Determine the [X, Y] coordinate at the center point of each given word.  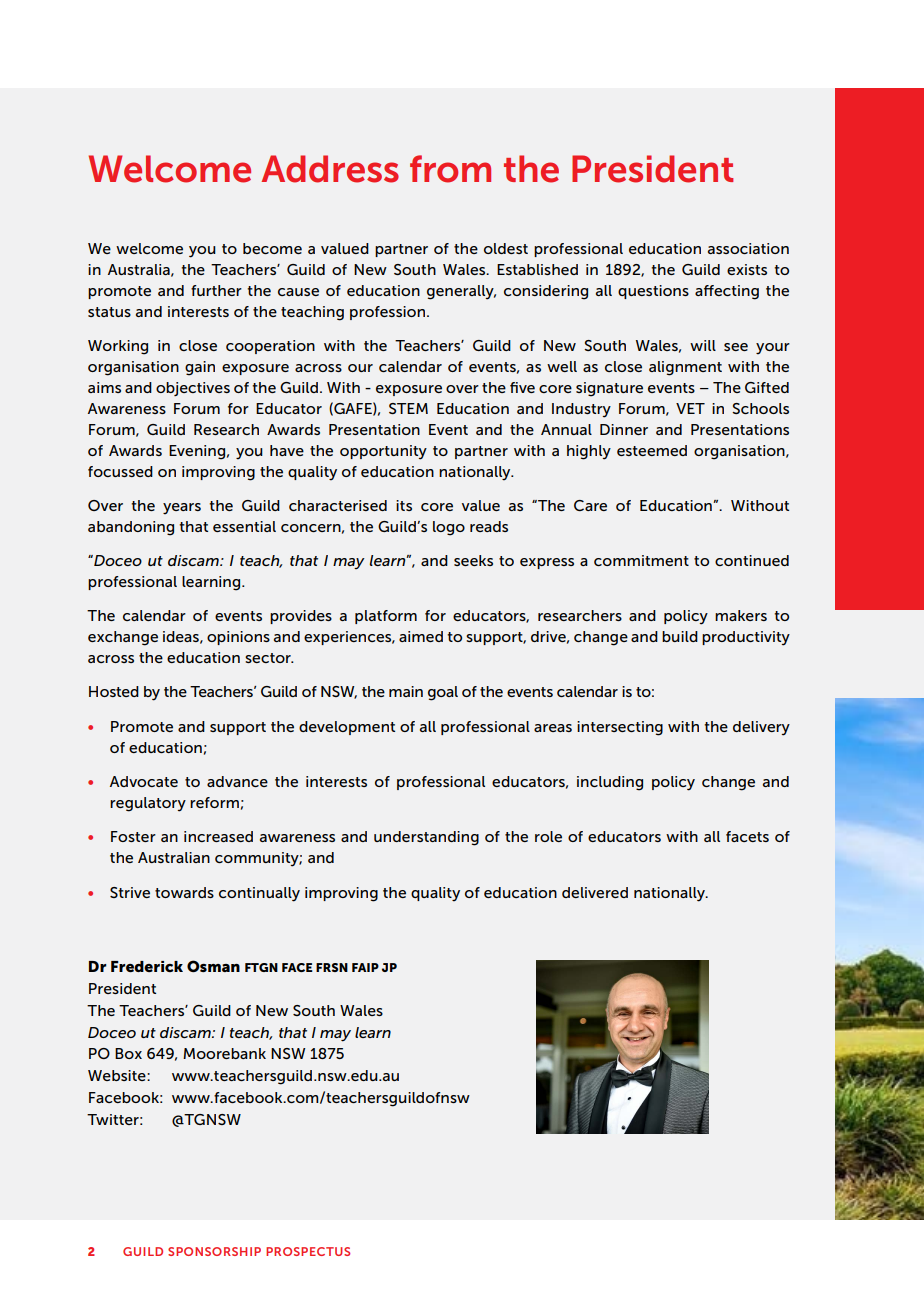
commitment [641, 560]
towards [184, 892]
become [272, 248]
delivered [595, 892]
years [182, 509]
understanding [426, 838]
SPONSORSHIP [214, 1251]
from [450, 169]
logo [449, 528]
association [748, 248]
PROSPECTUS [308, 1251]
